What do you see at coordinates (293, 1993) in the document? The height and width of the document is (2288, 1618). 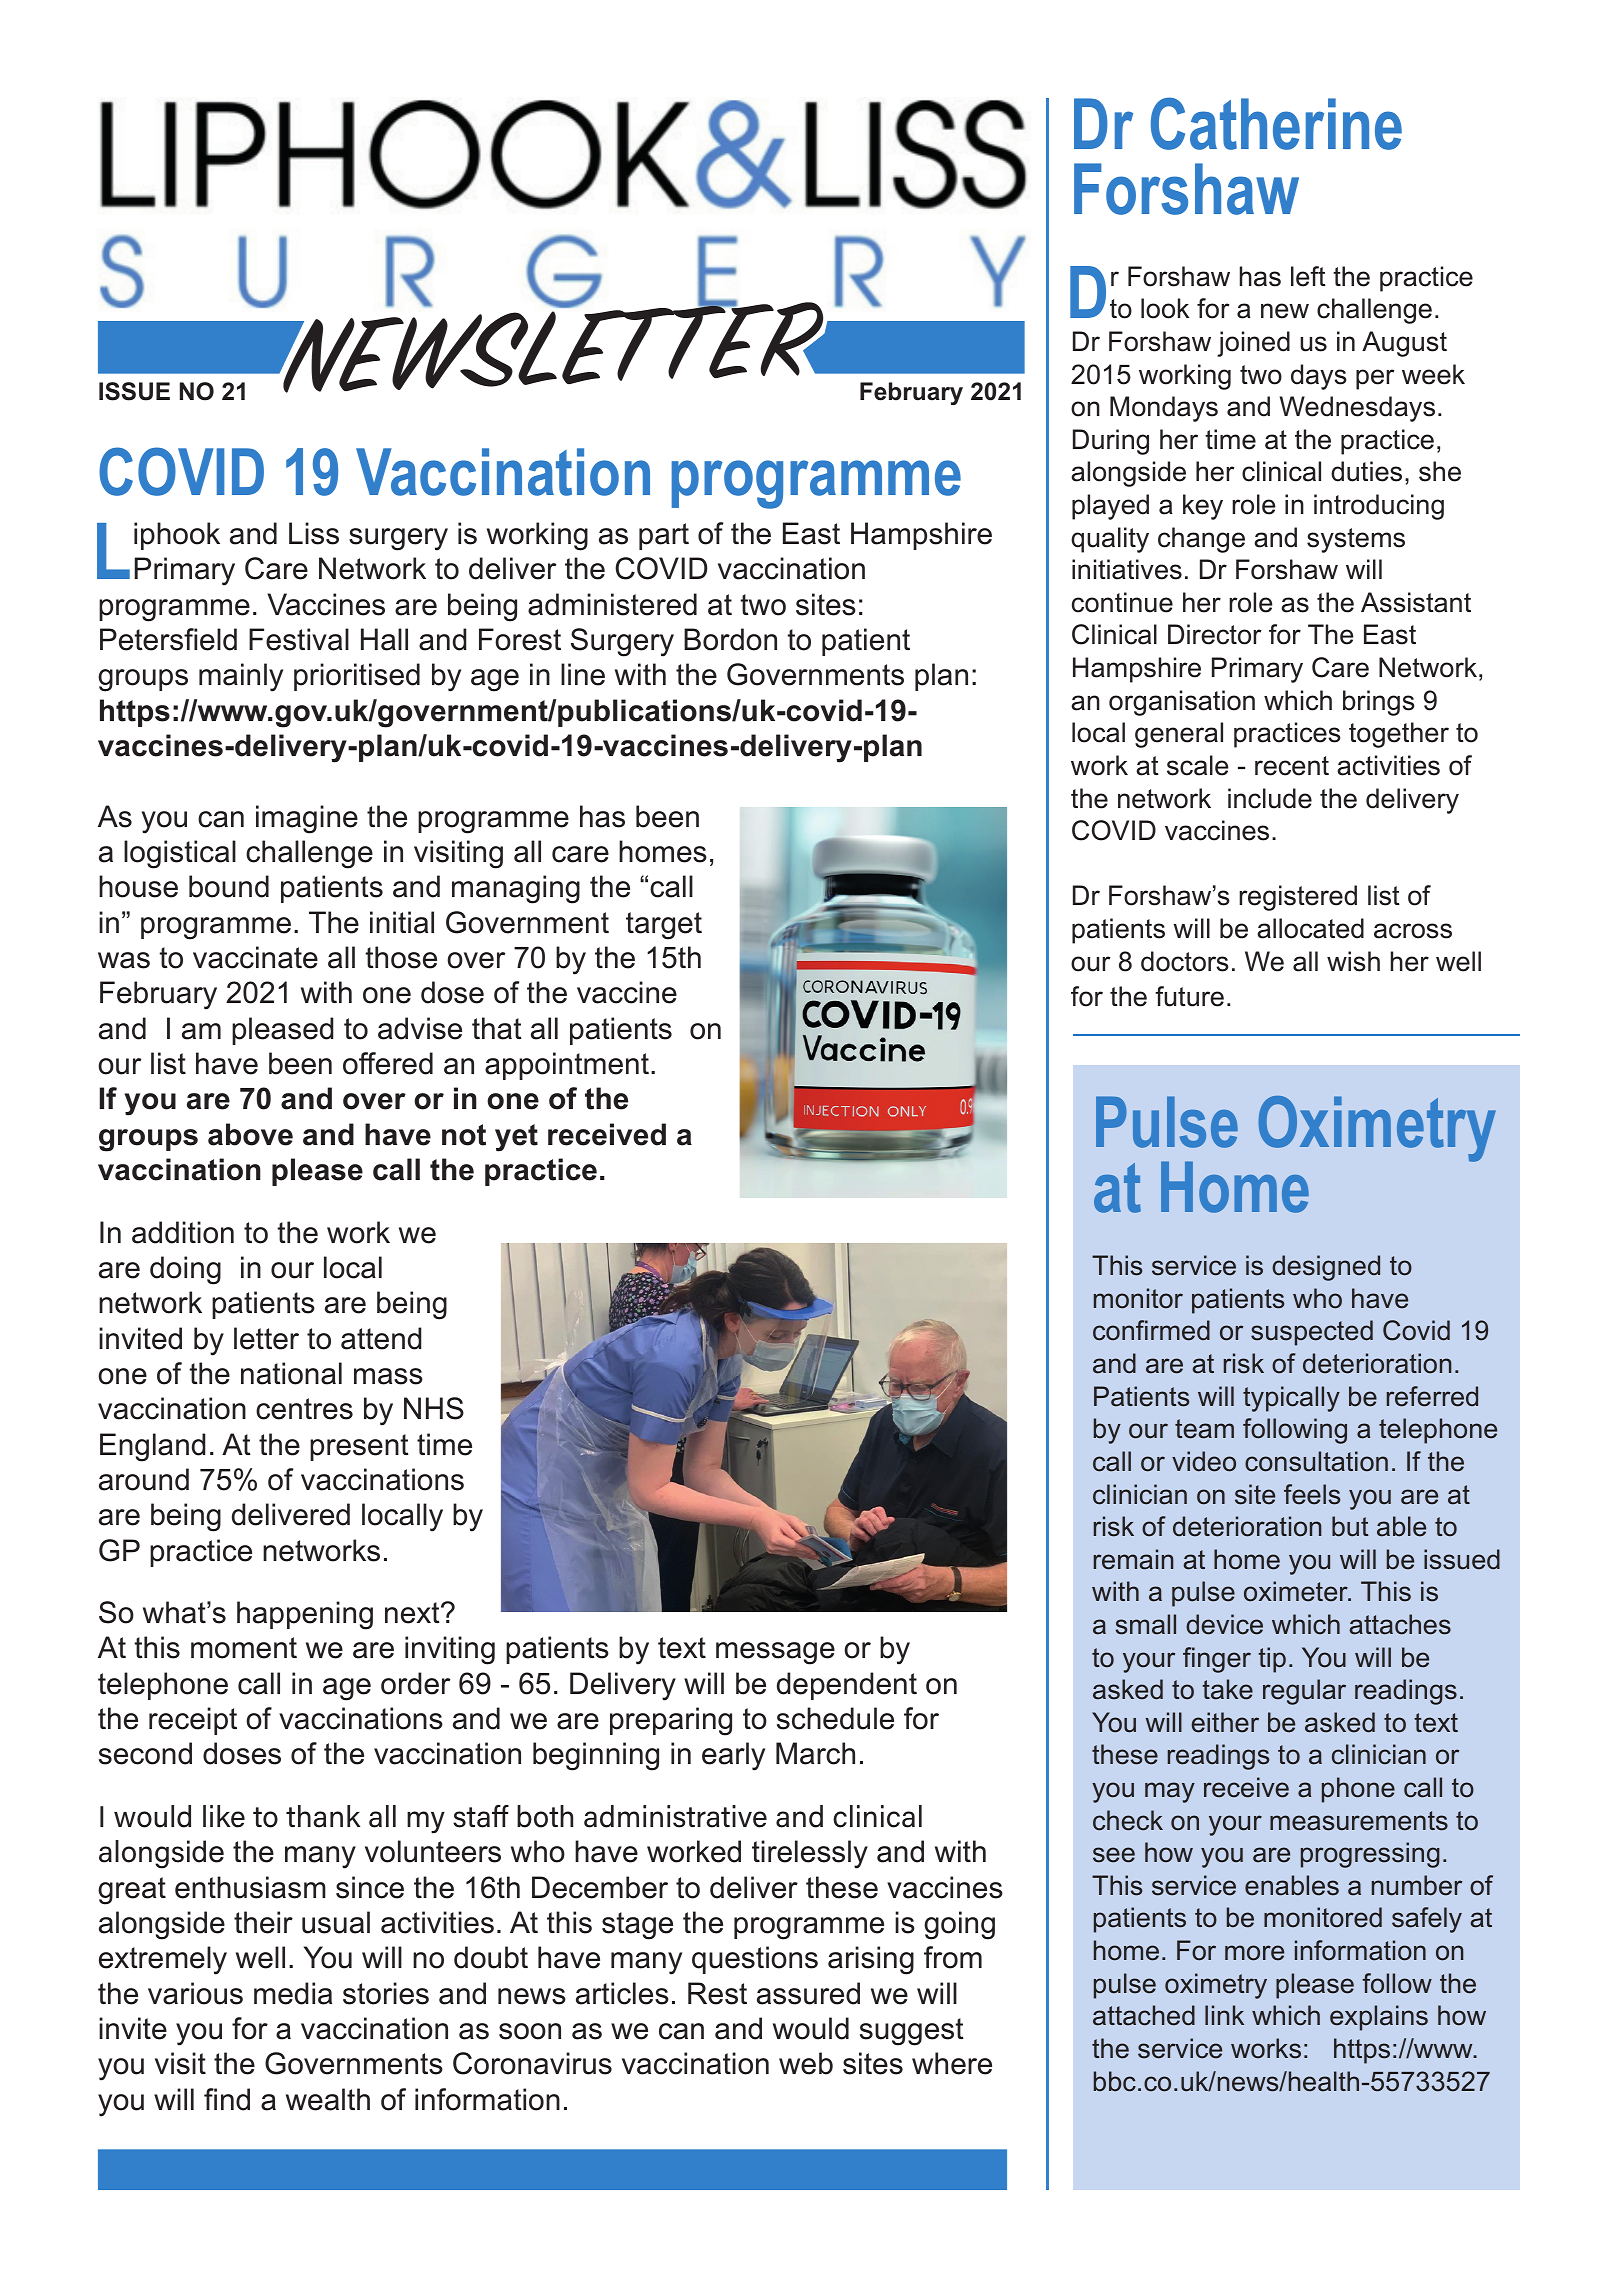 I see `media` at bounding box center [293, 1993].
